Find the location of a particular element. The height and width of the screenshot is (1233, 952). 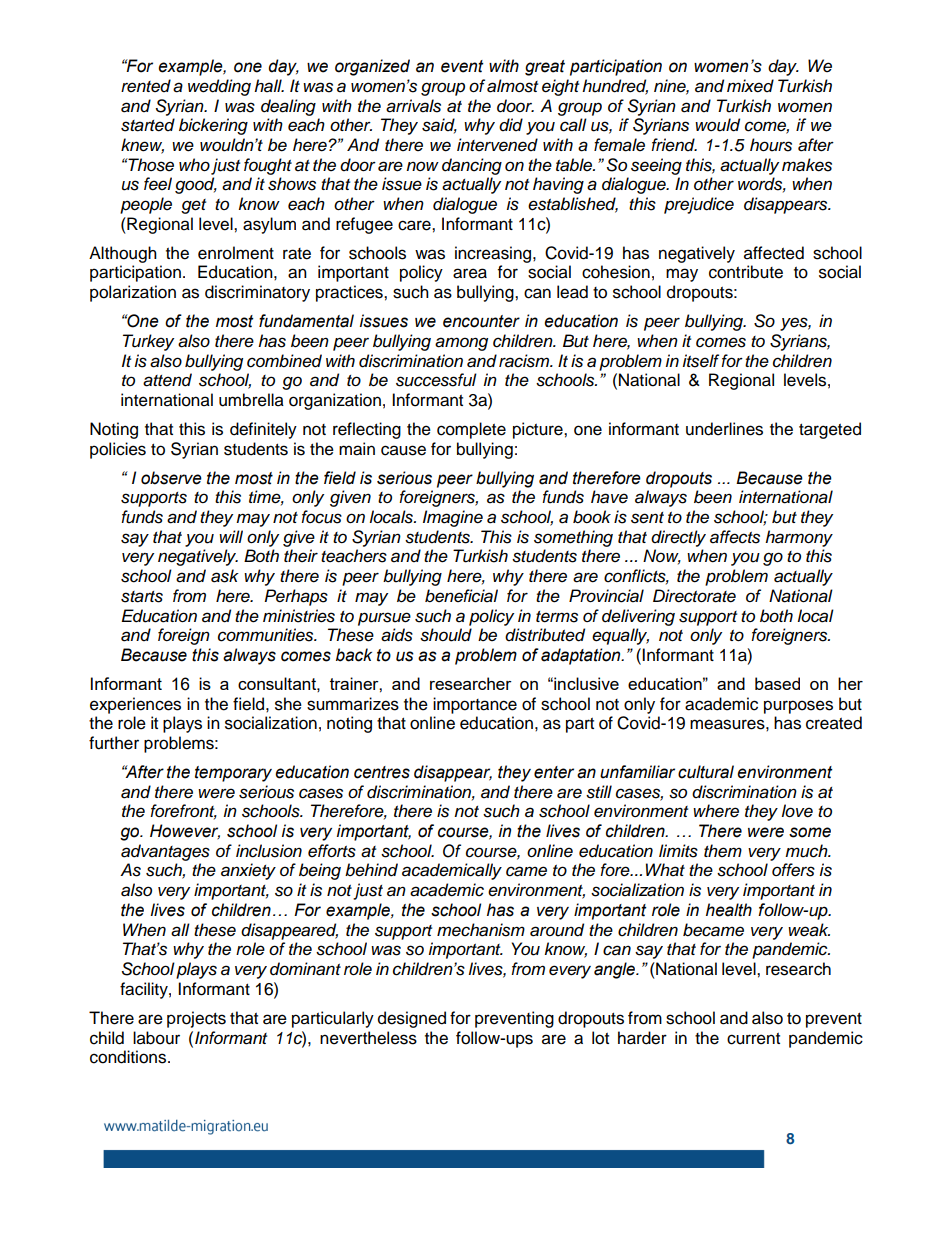

designed is located at coordinates (412, 1019).
